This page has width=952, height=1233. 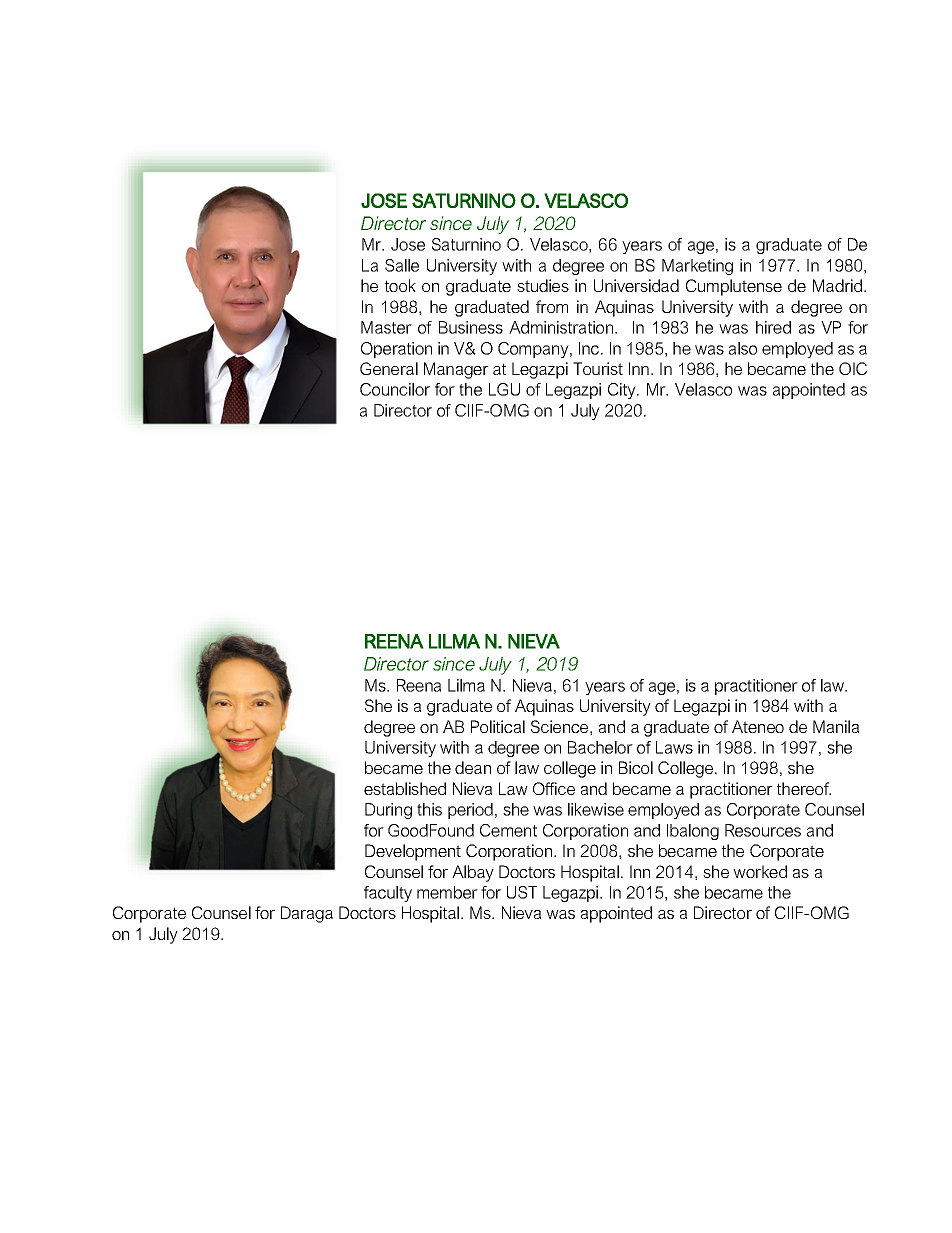 What do you see at coordinates (598, 368) in the page?
I see `Tourist` at bounding box center [598, 368].
